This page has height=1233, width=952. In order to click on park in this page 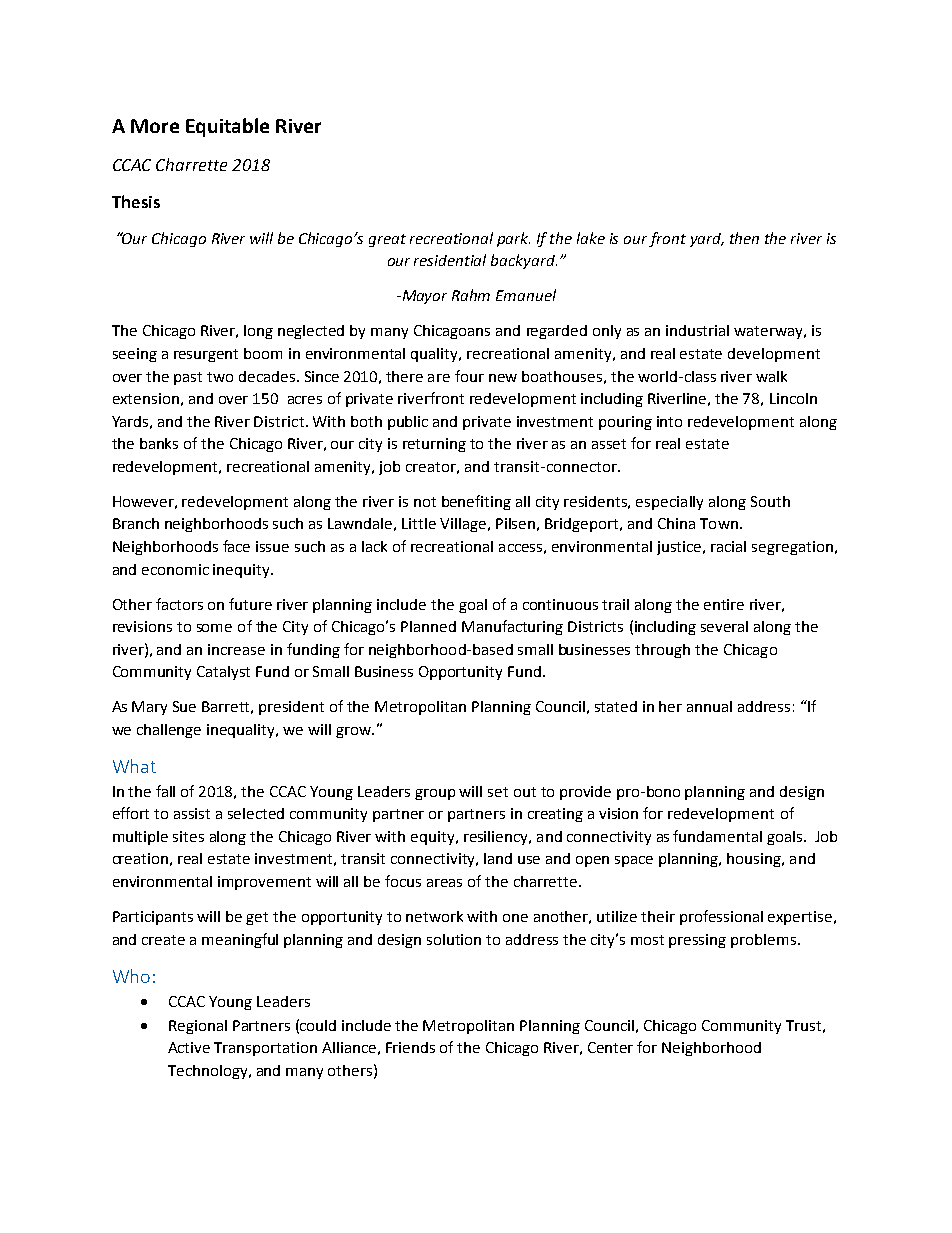, I will do `click(513, 239)`.
